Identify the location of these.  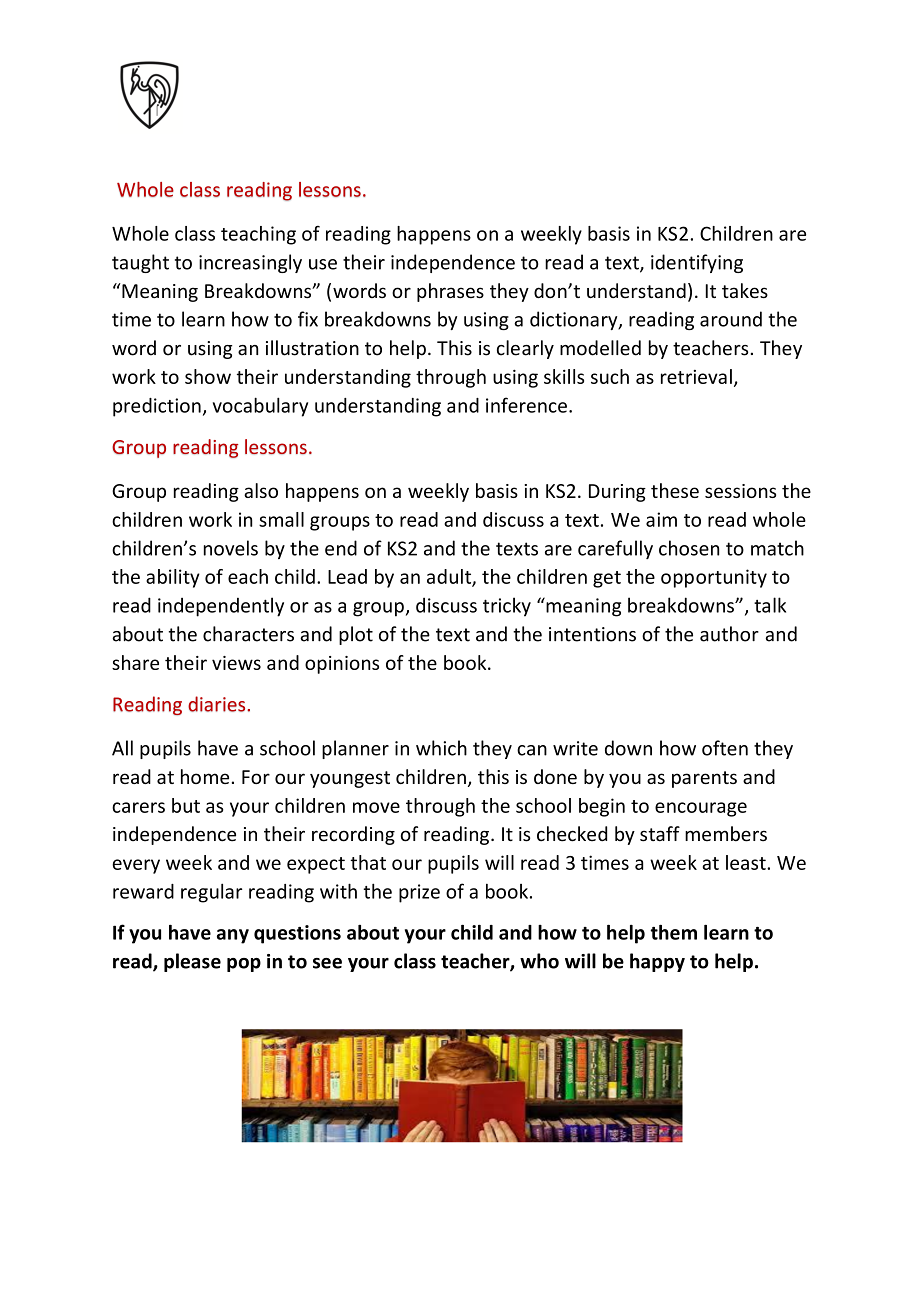
(675, 490).
